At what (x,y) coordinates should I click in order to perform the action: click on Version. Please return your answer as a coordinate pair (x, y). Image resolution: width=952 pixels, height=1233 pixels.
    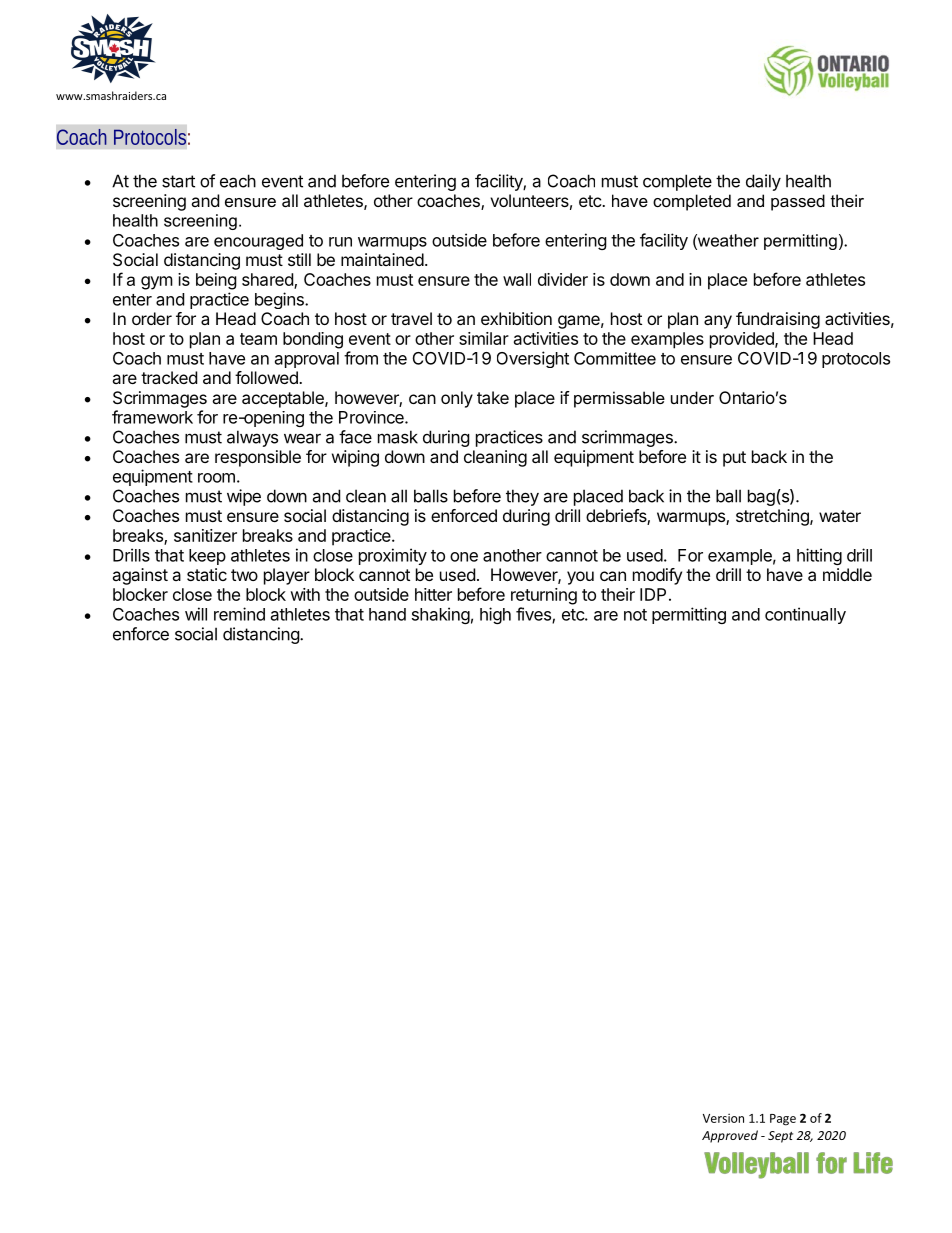
    Looking at the image, I should click on (723, 1118).
